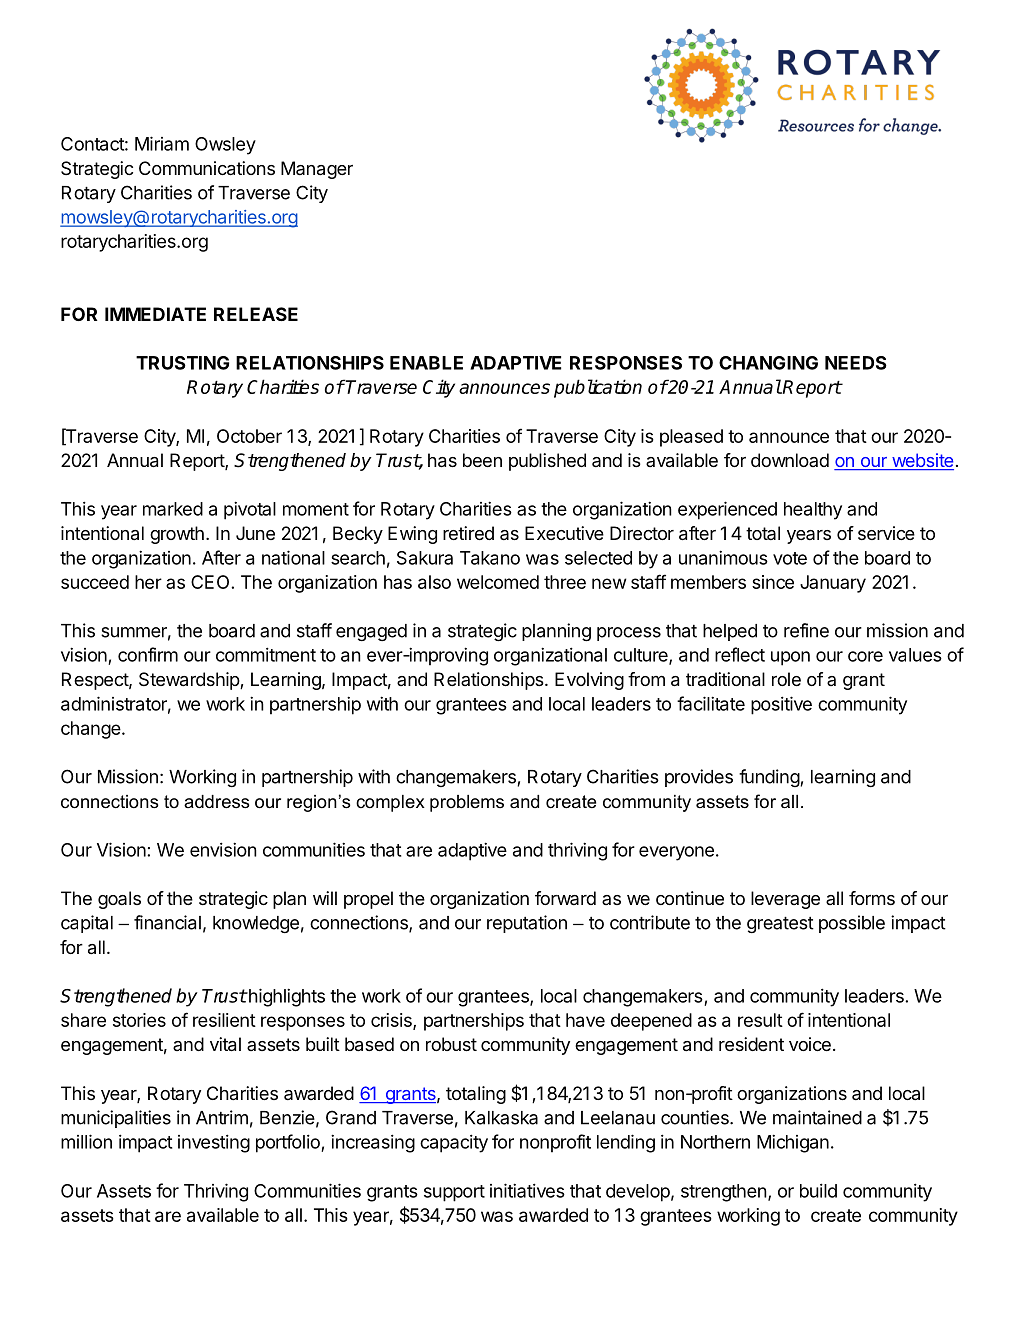 This page has height=1325, width=1024. Describe the element at coordinates (468, 533) in the page. I see `retired` at that location.
